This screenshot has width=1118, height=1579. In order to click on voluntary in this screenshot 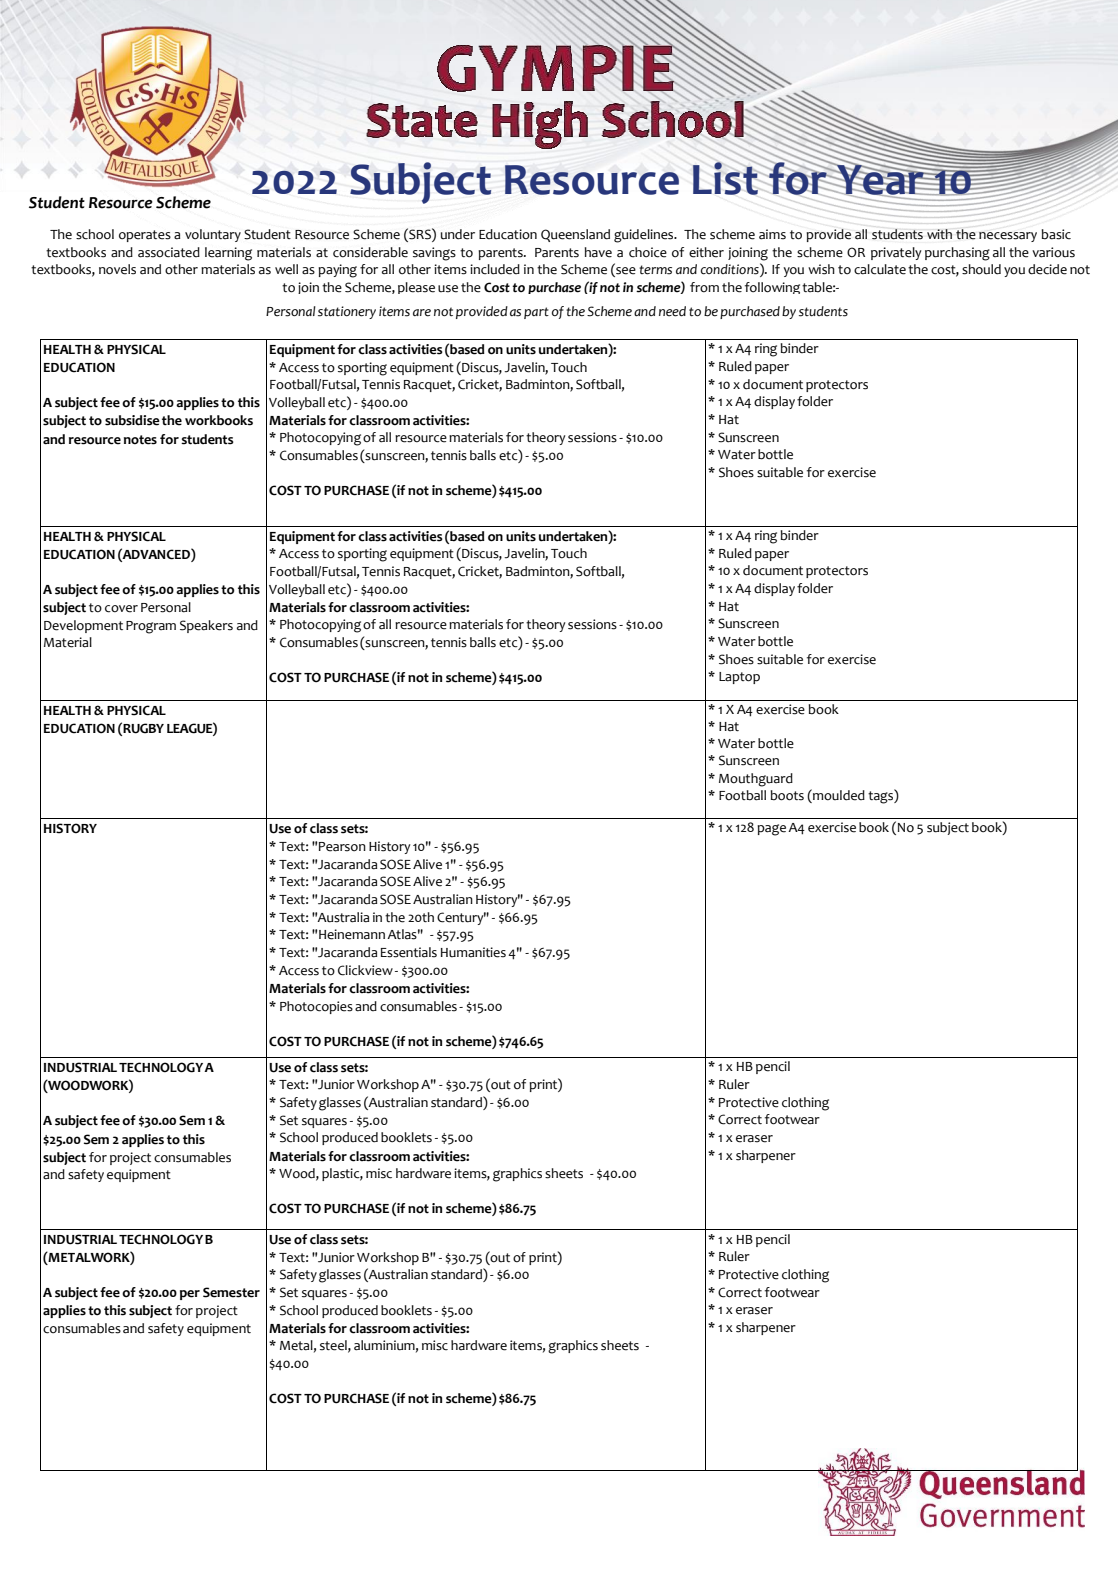, I will do `click(213, 235)`.
